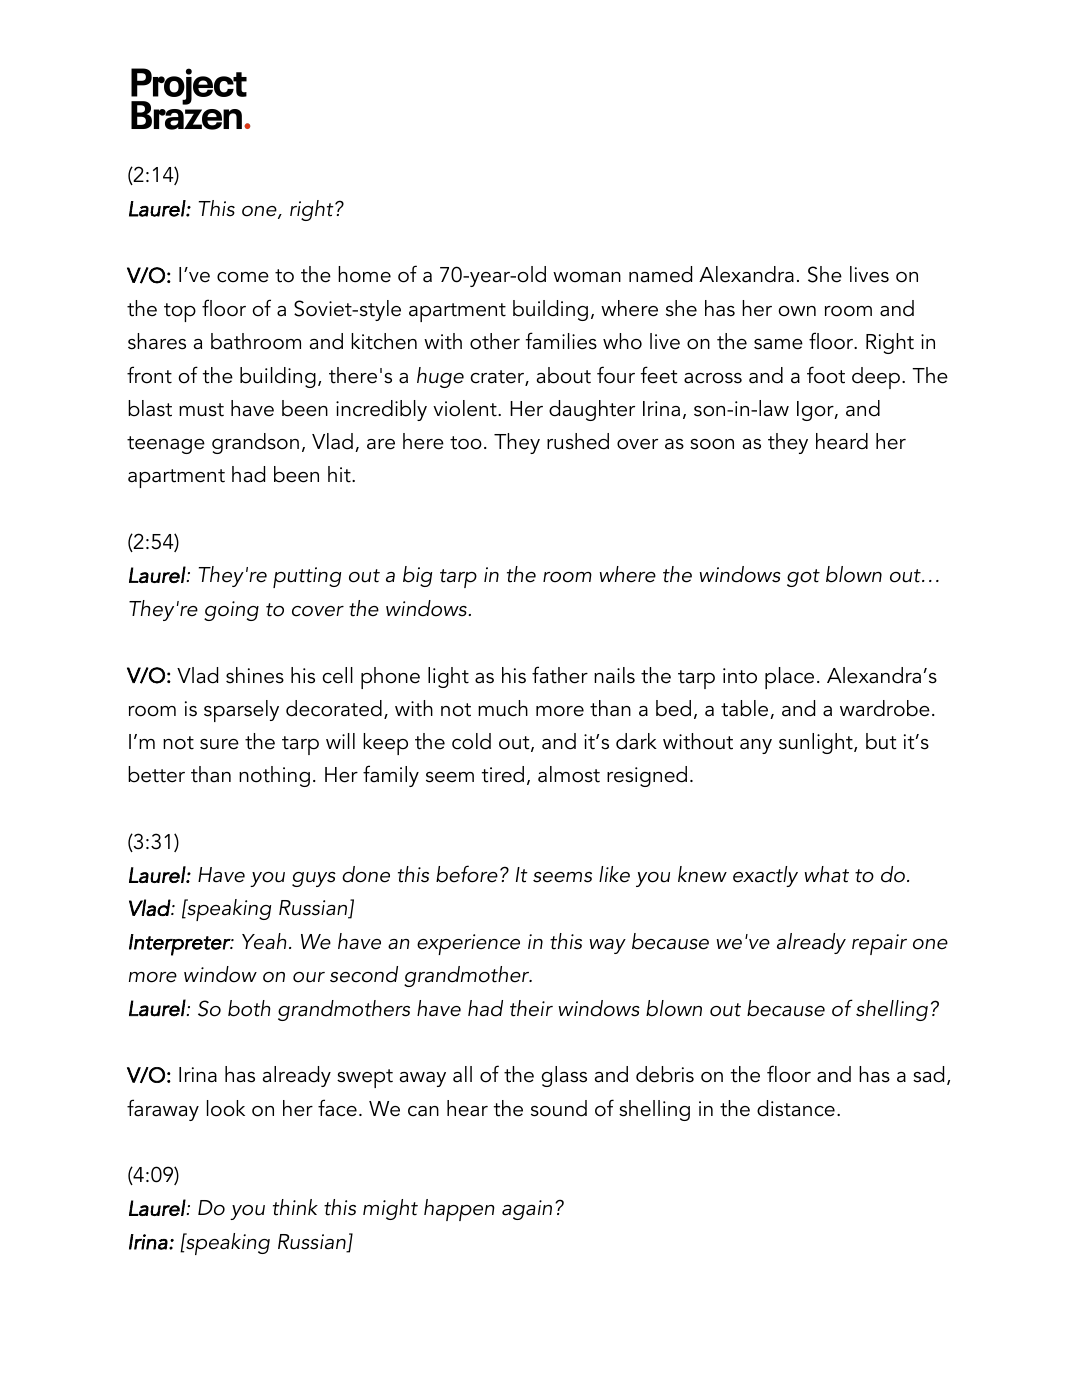 The width and height of the screenshot is (1082, 1400). Describe the element at coordinates (467, 874) in the screenshot. I see `before` at that location.
